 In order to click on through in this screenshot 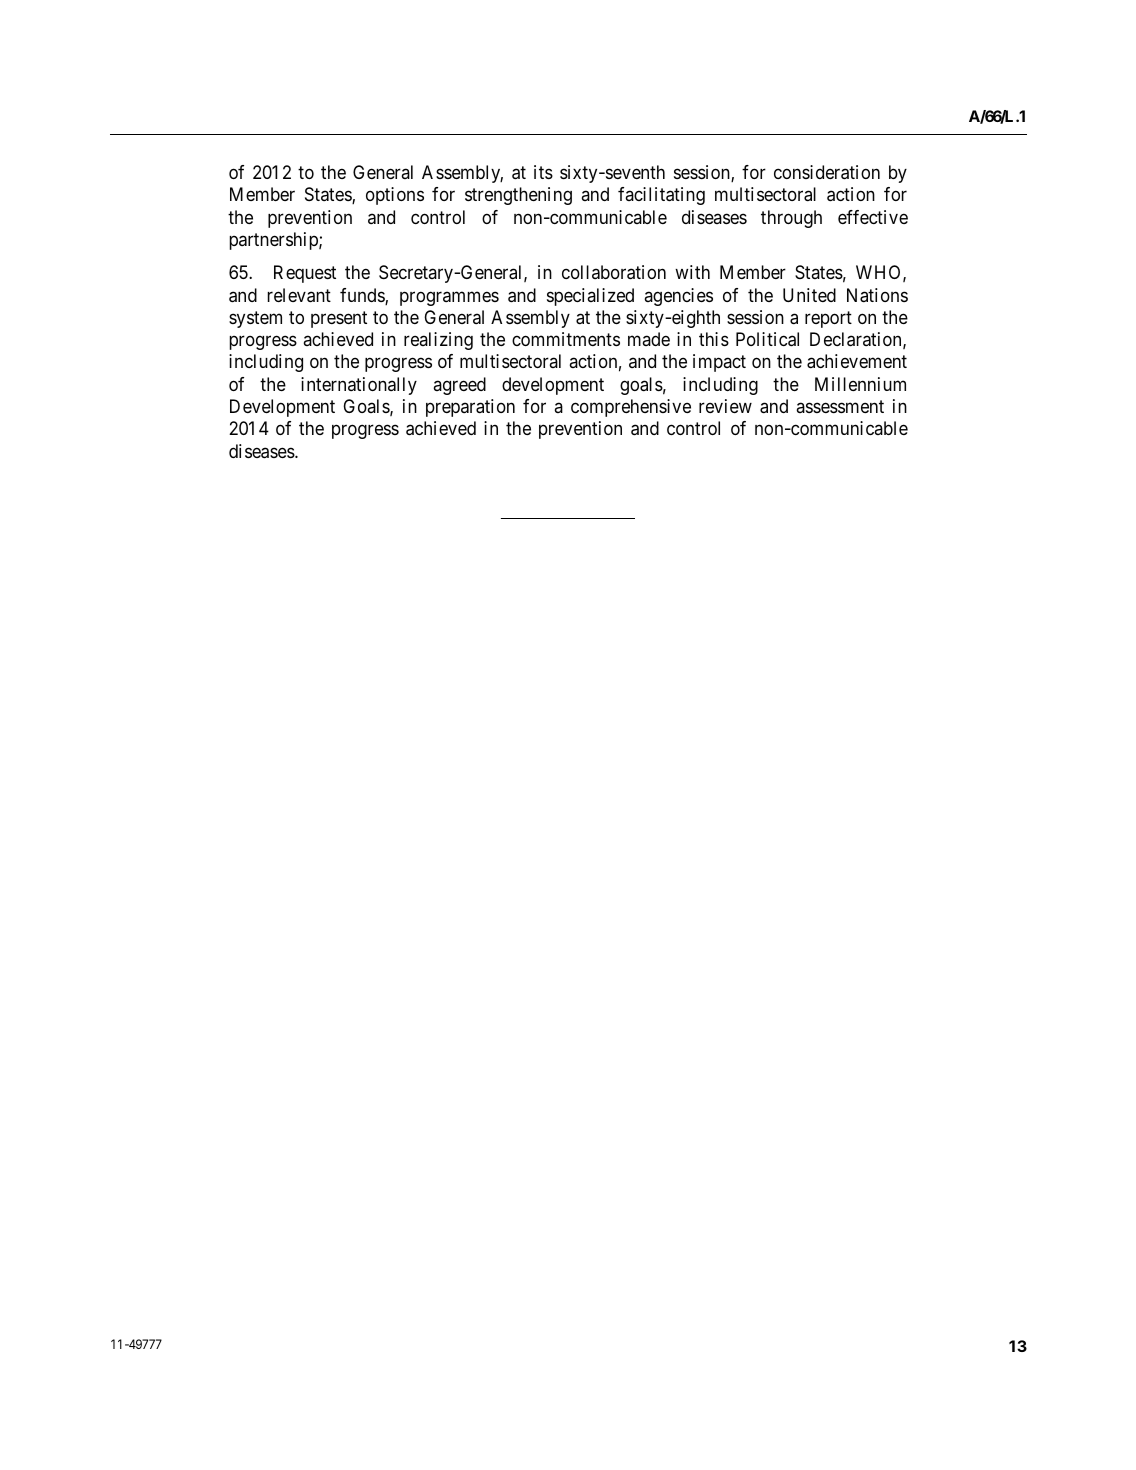, I will do `click(791, 219)`.
